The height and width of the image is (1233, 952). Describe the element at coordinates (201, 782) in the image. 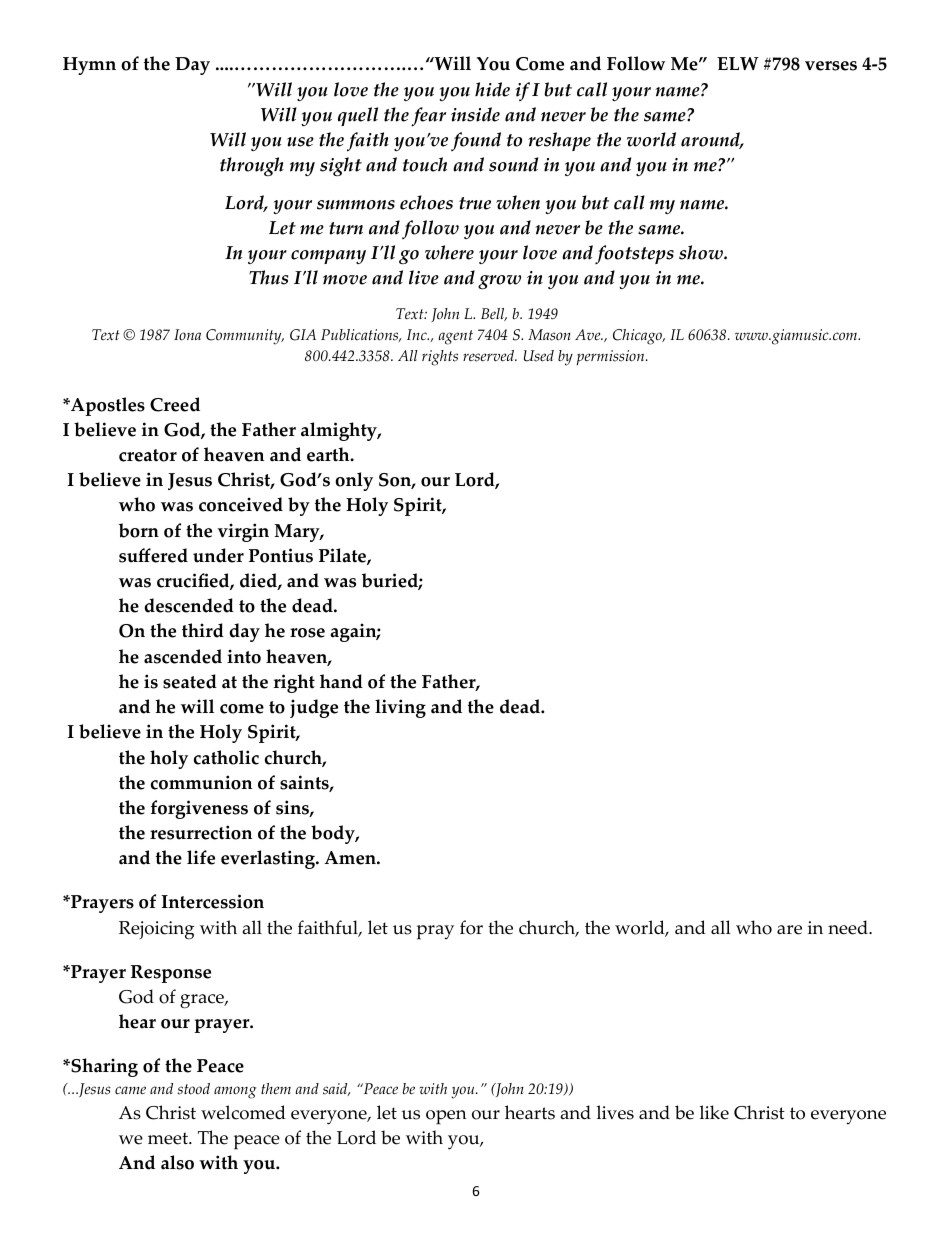

I see `communion` at that location.
